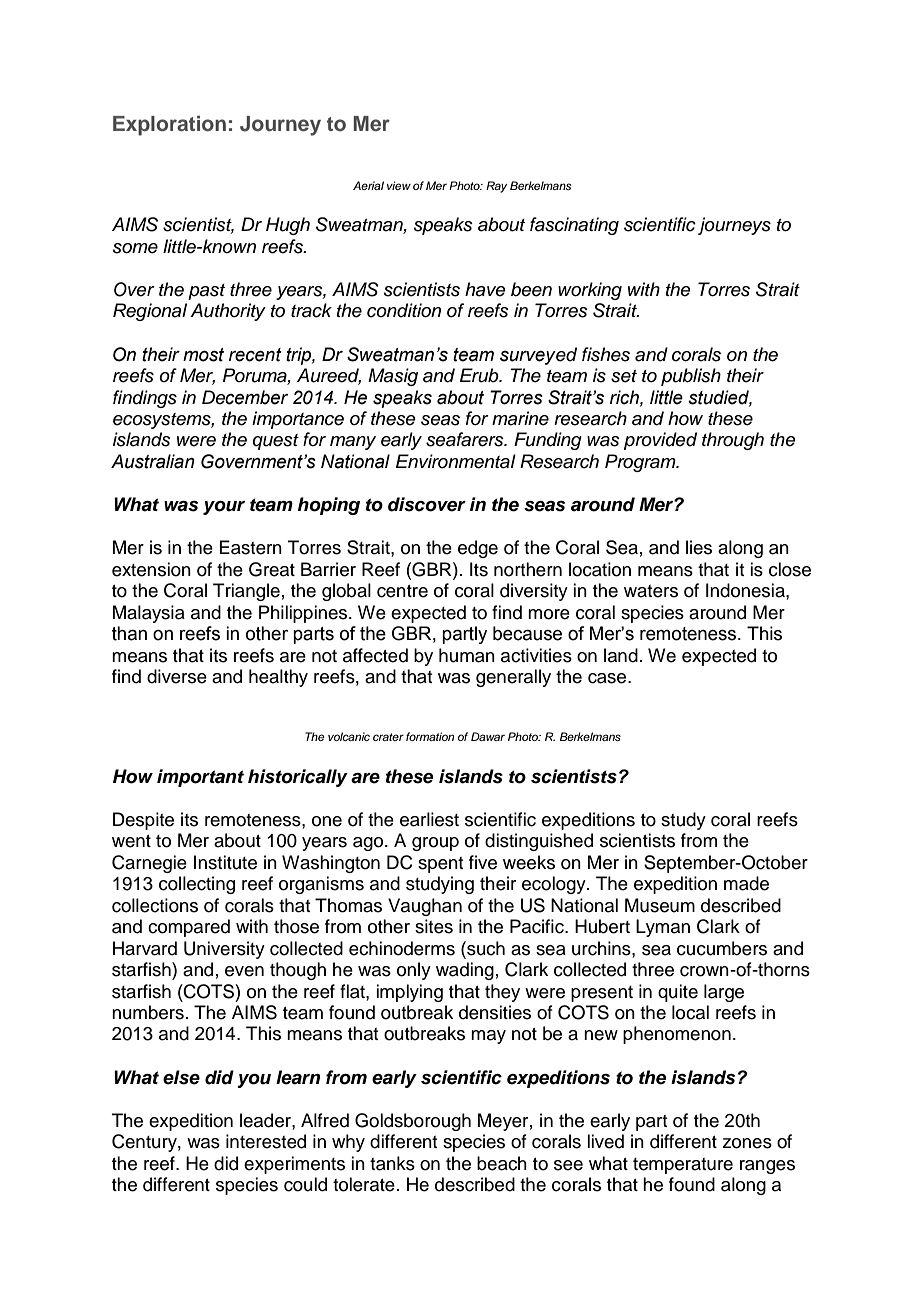 This screenshot has height=1308, width=924. I want to click on temperature, so click(683, 1166).
